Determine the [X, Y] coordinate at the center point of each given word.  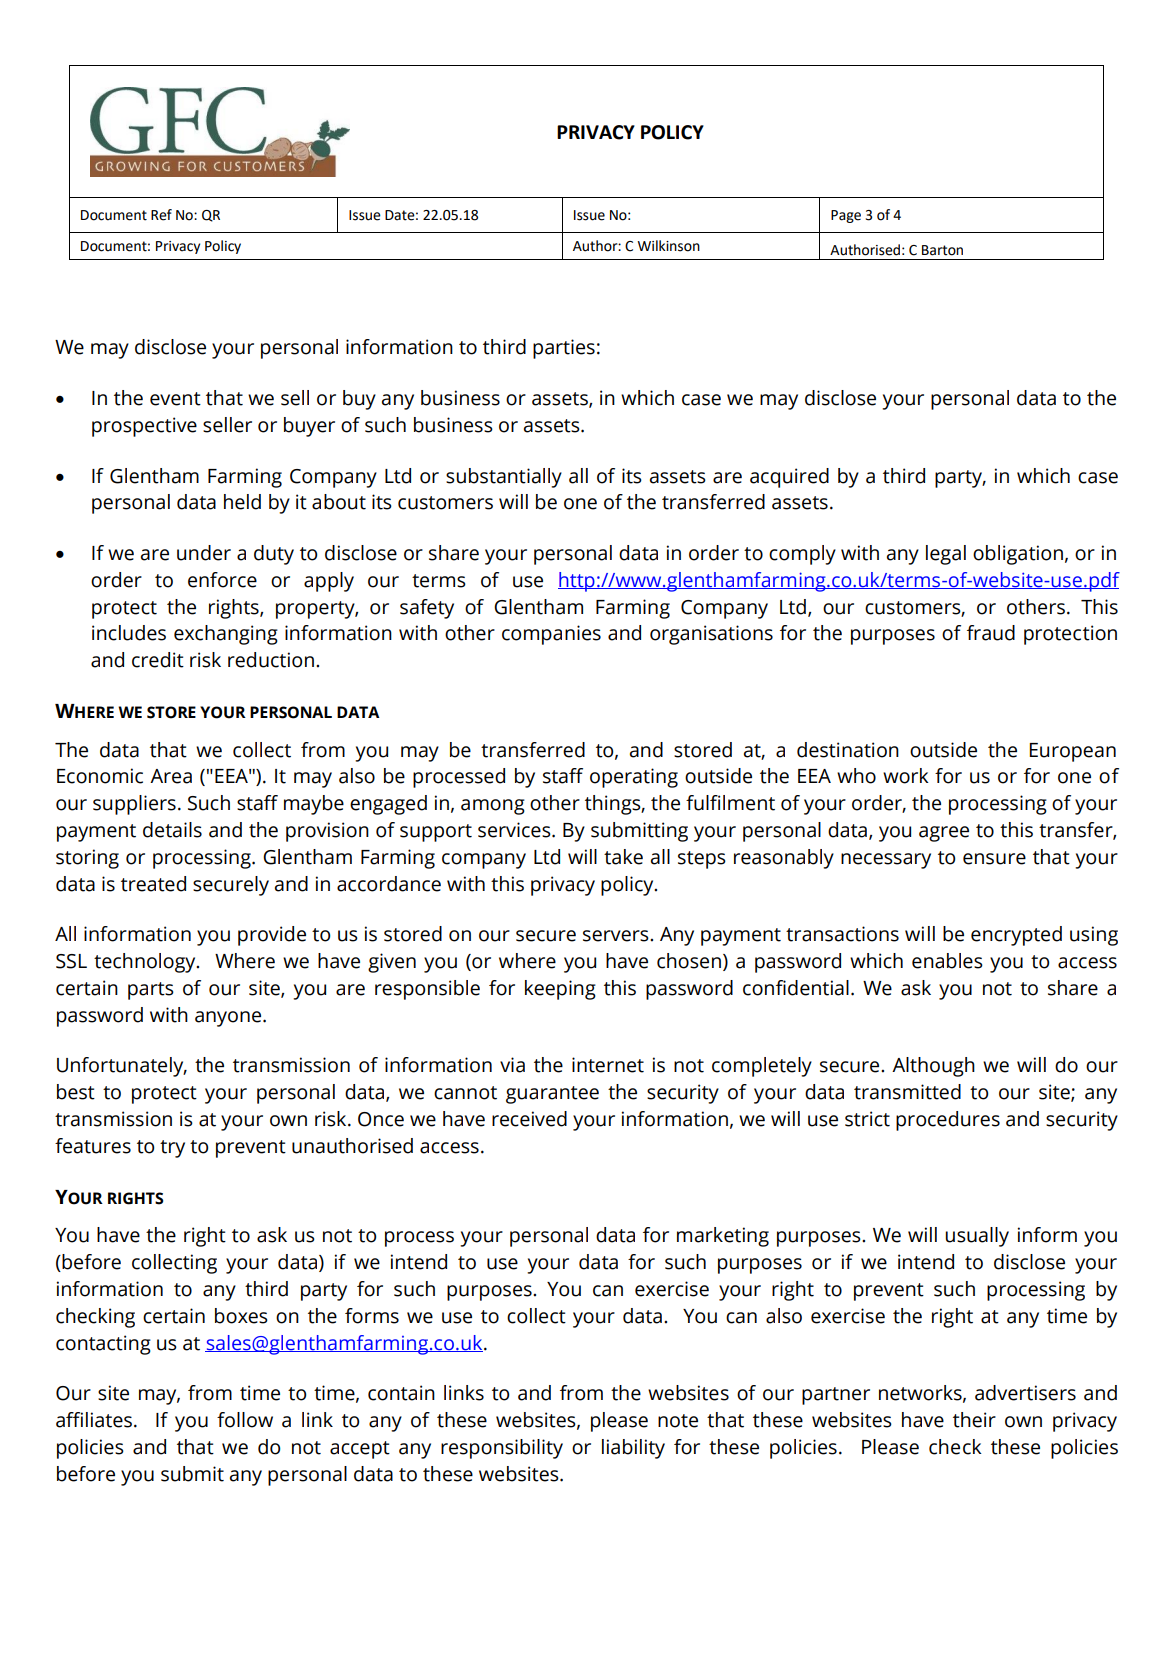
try [172, 1149]
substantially [504, 478]
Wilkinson [668, 246]
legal [946, 555]
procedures [948, 1121]
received [529, 1119]
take [623, 857]
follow [245, 1420]
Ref [161, 215]
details [172, 830]
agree [944, 834]
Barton [942, 250]
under [204, 553]
